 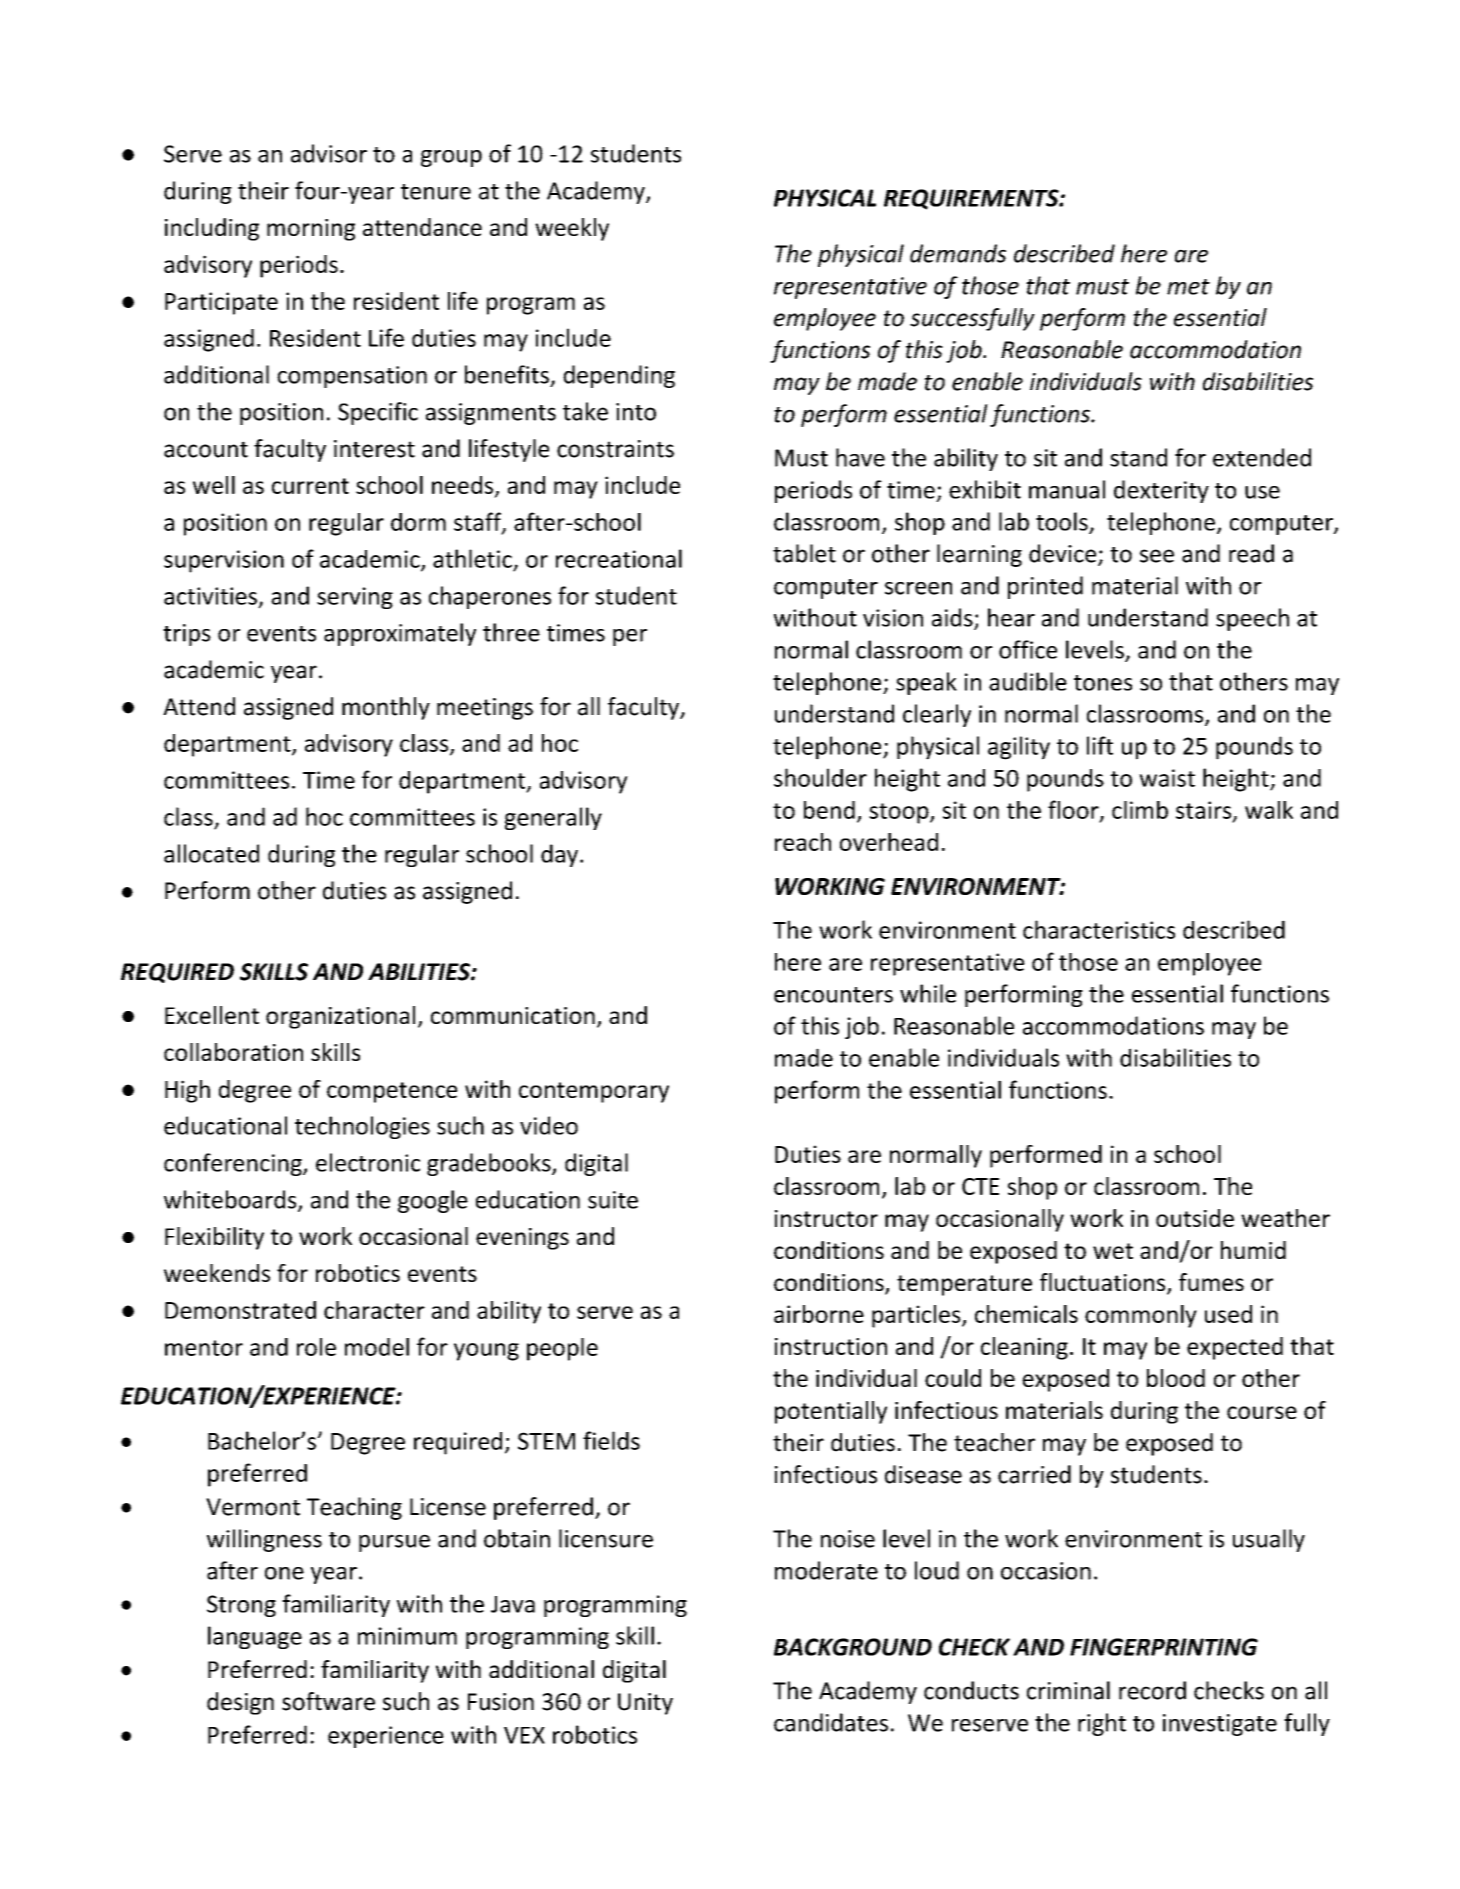 What do you see at coordinates (1188, 287) in the page?
I see `met` at bounding box center [1188, 287].
